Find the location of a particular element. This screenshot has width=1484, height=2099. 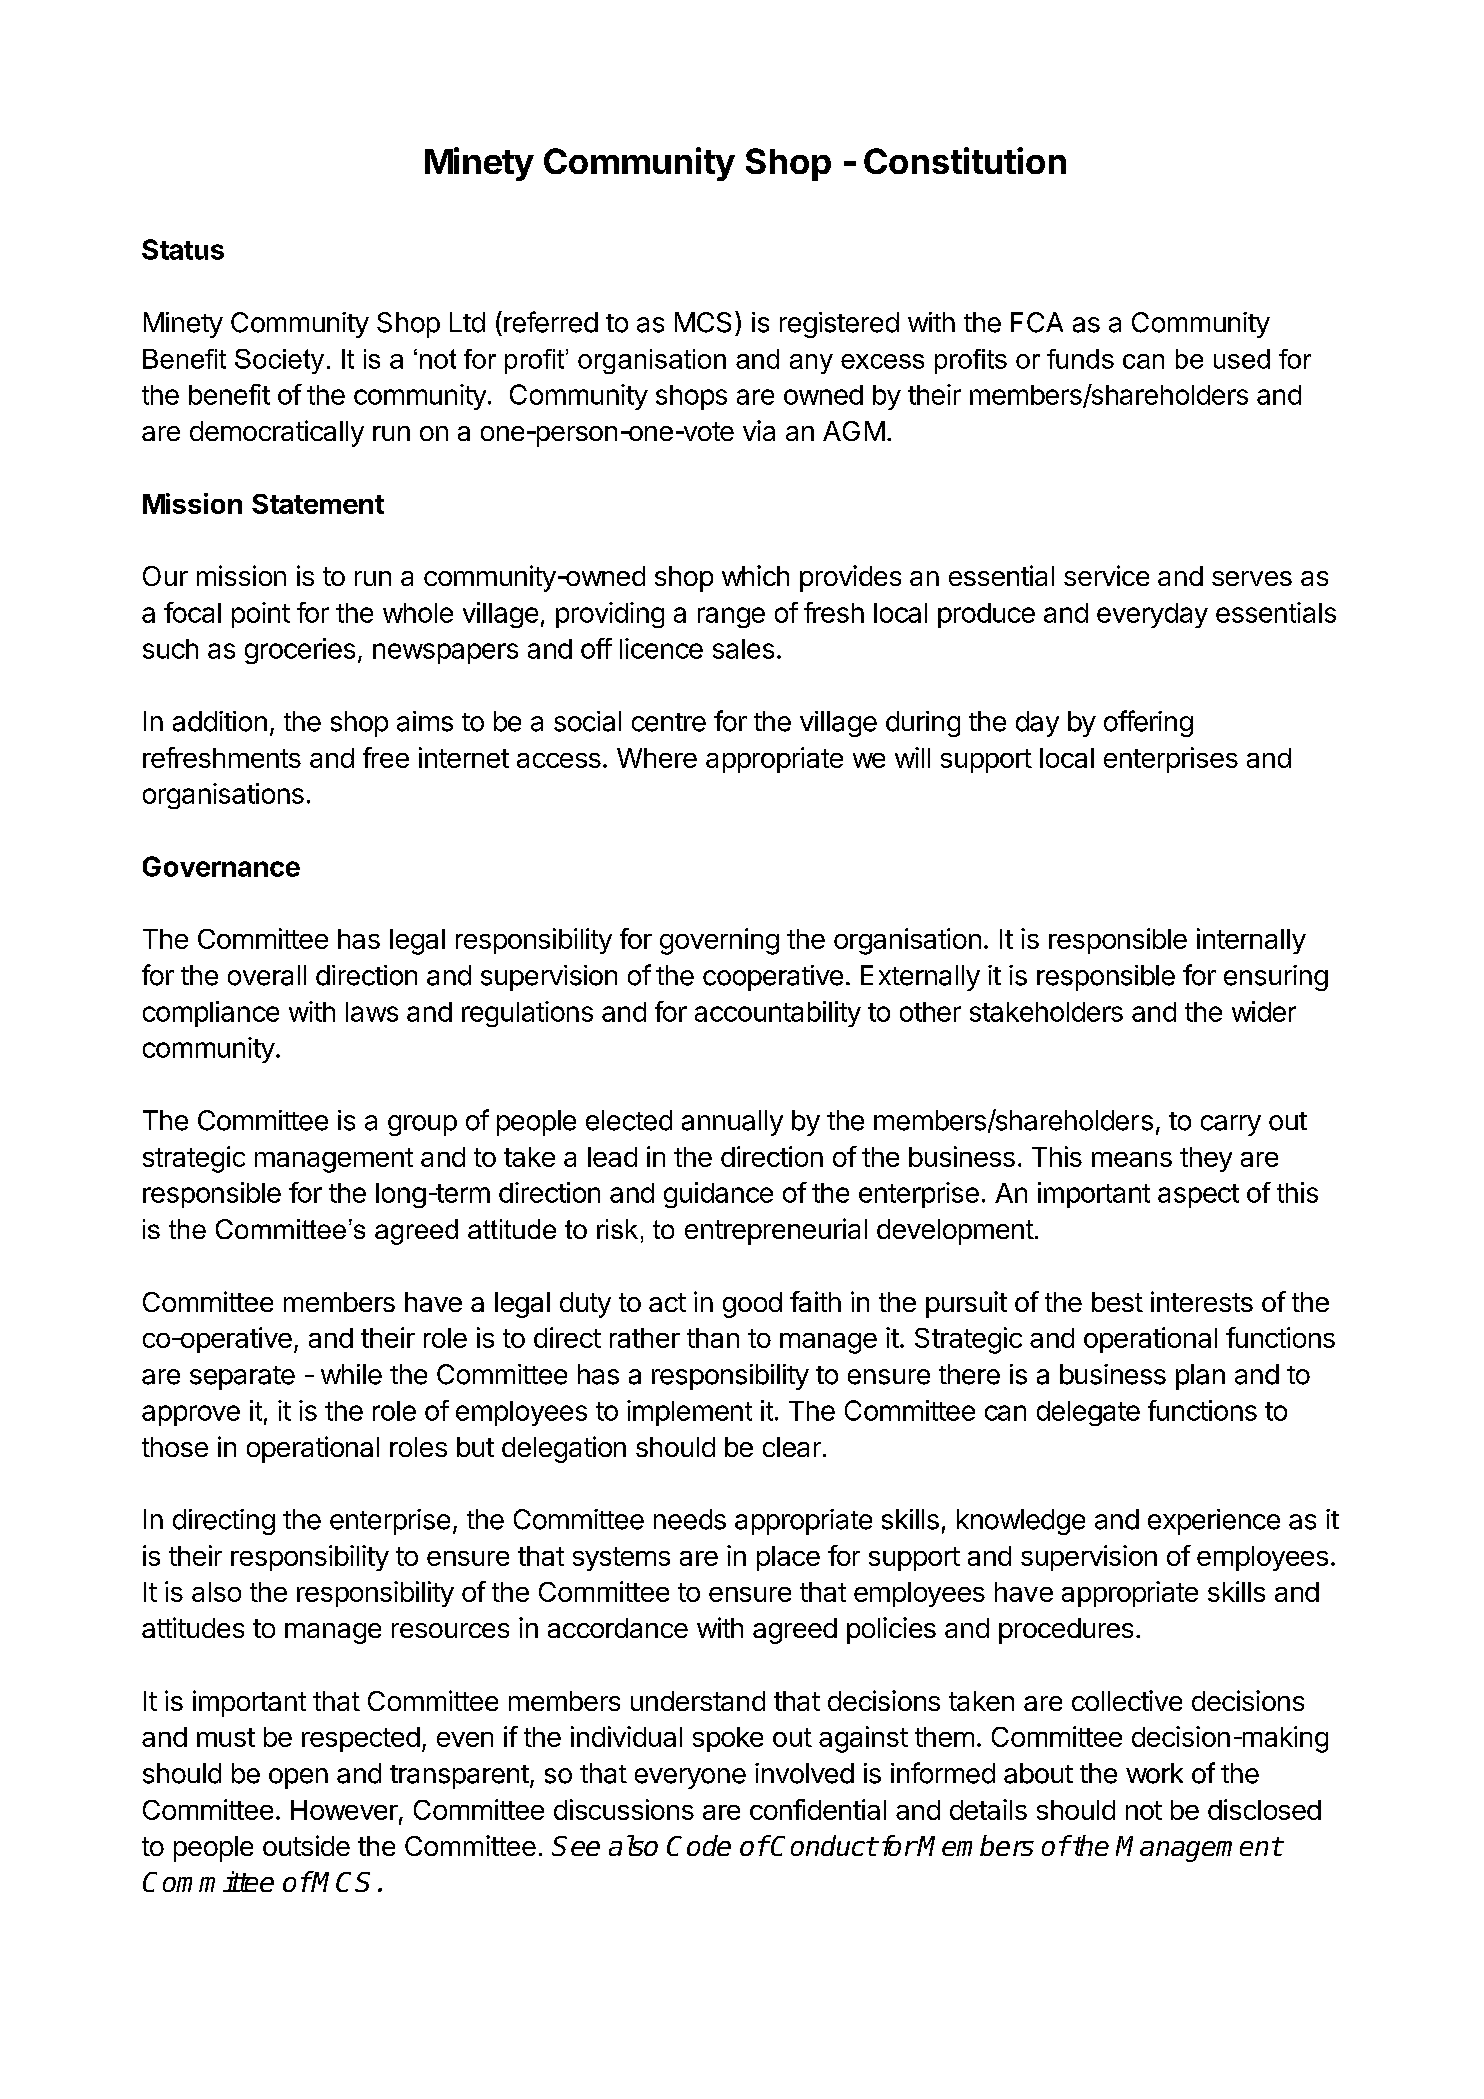

wider is located at coordinates (1264, 1011).
